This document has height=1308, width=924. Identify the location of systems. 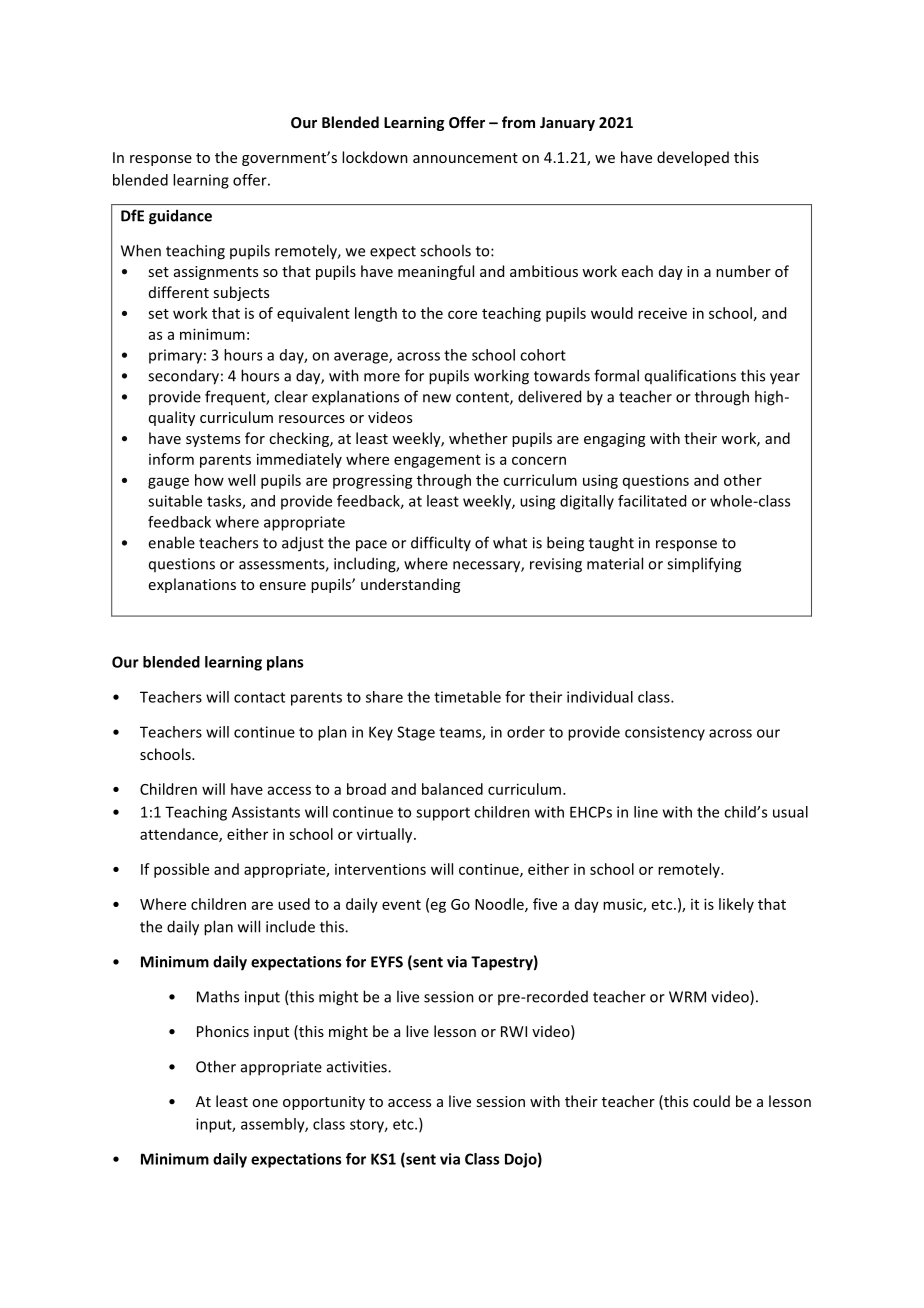
(213, 440).
